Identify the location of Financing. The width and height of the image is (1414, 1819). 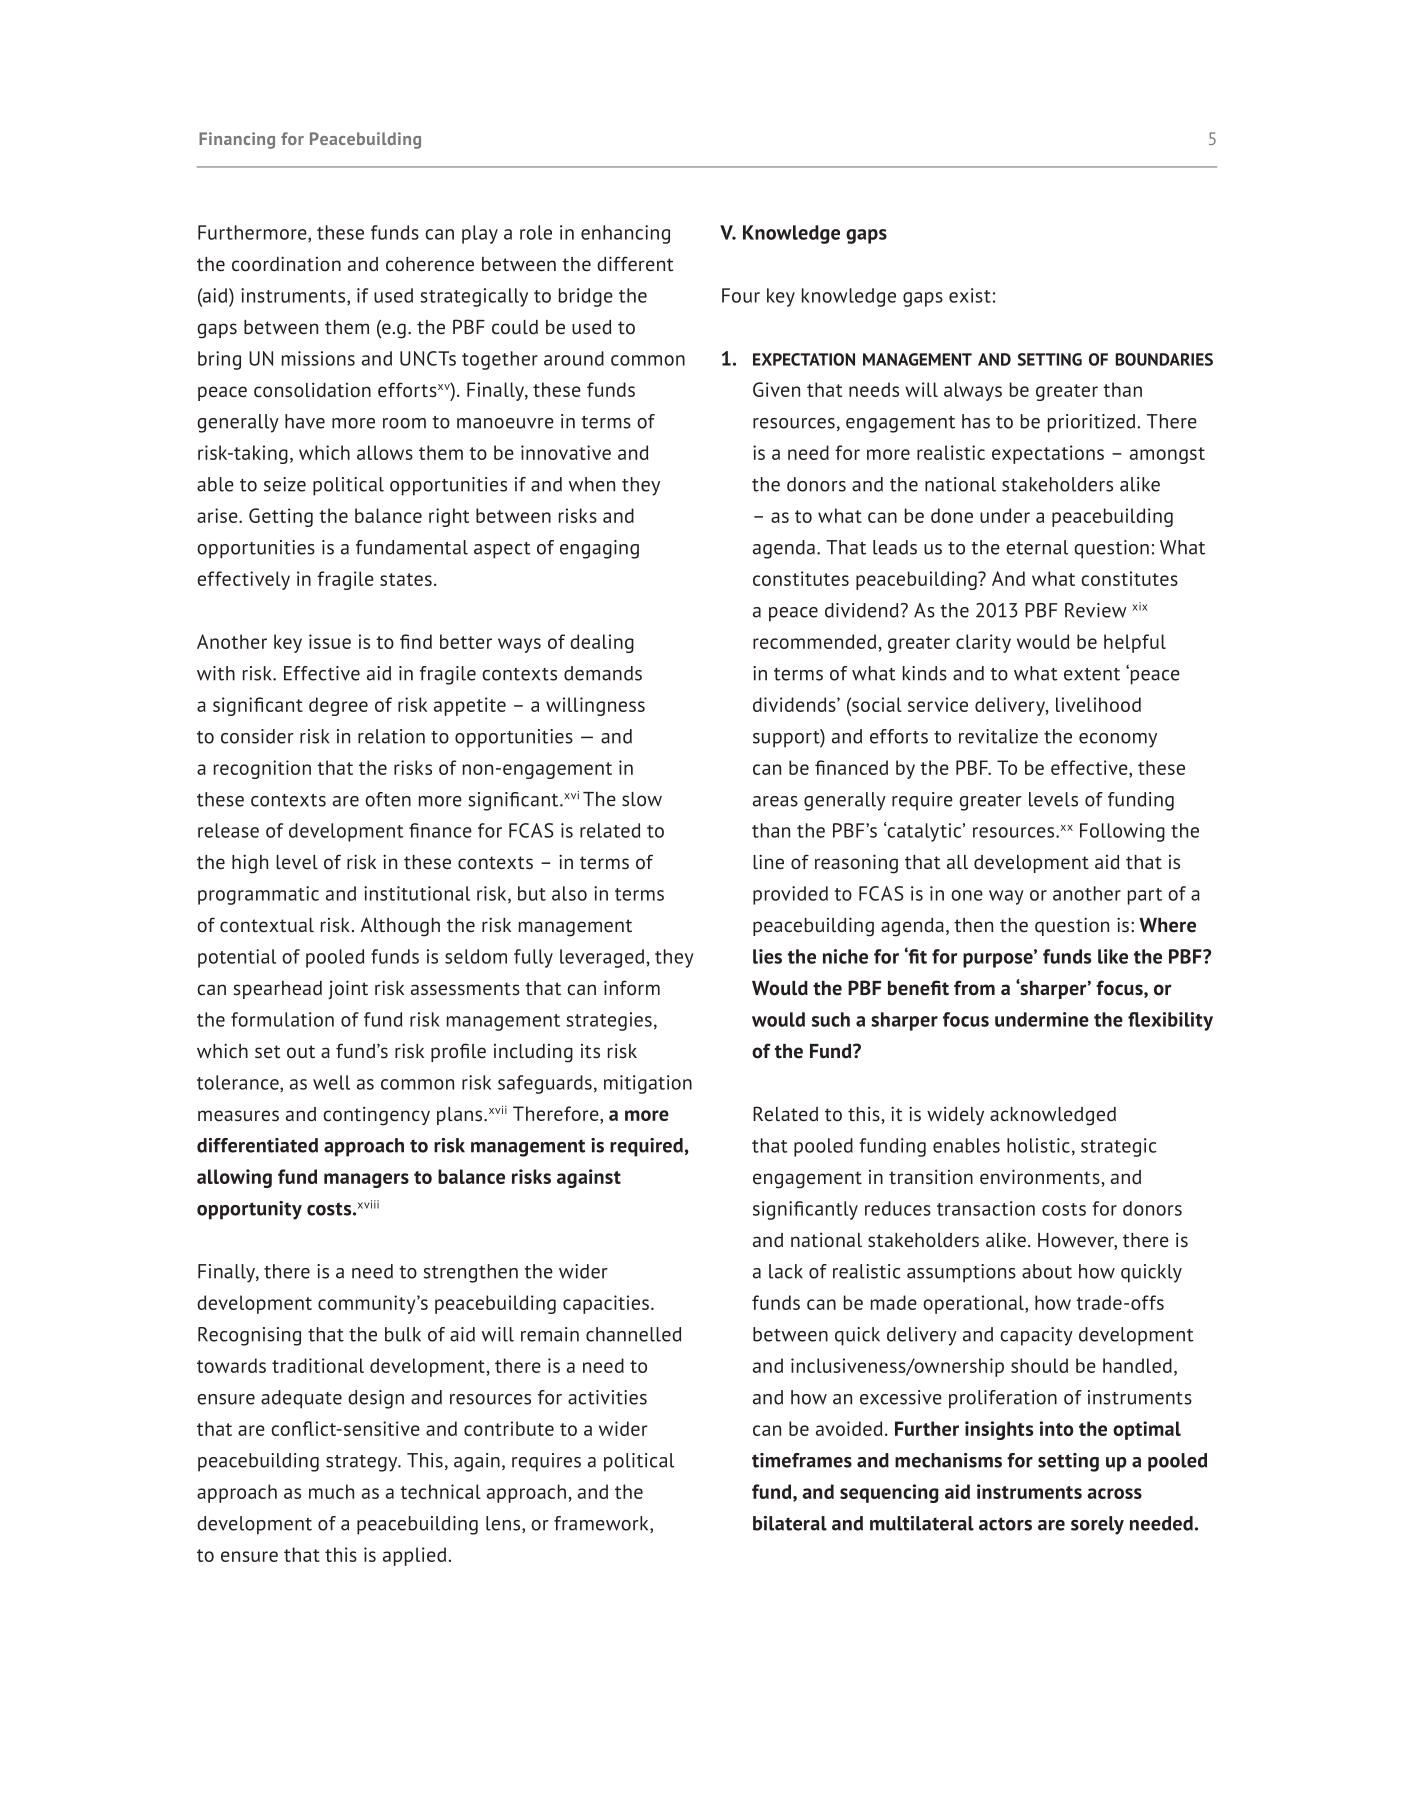
(237, 140).
